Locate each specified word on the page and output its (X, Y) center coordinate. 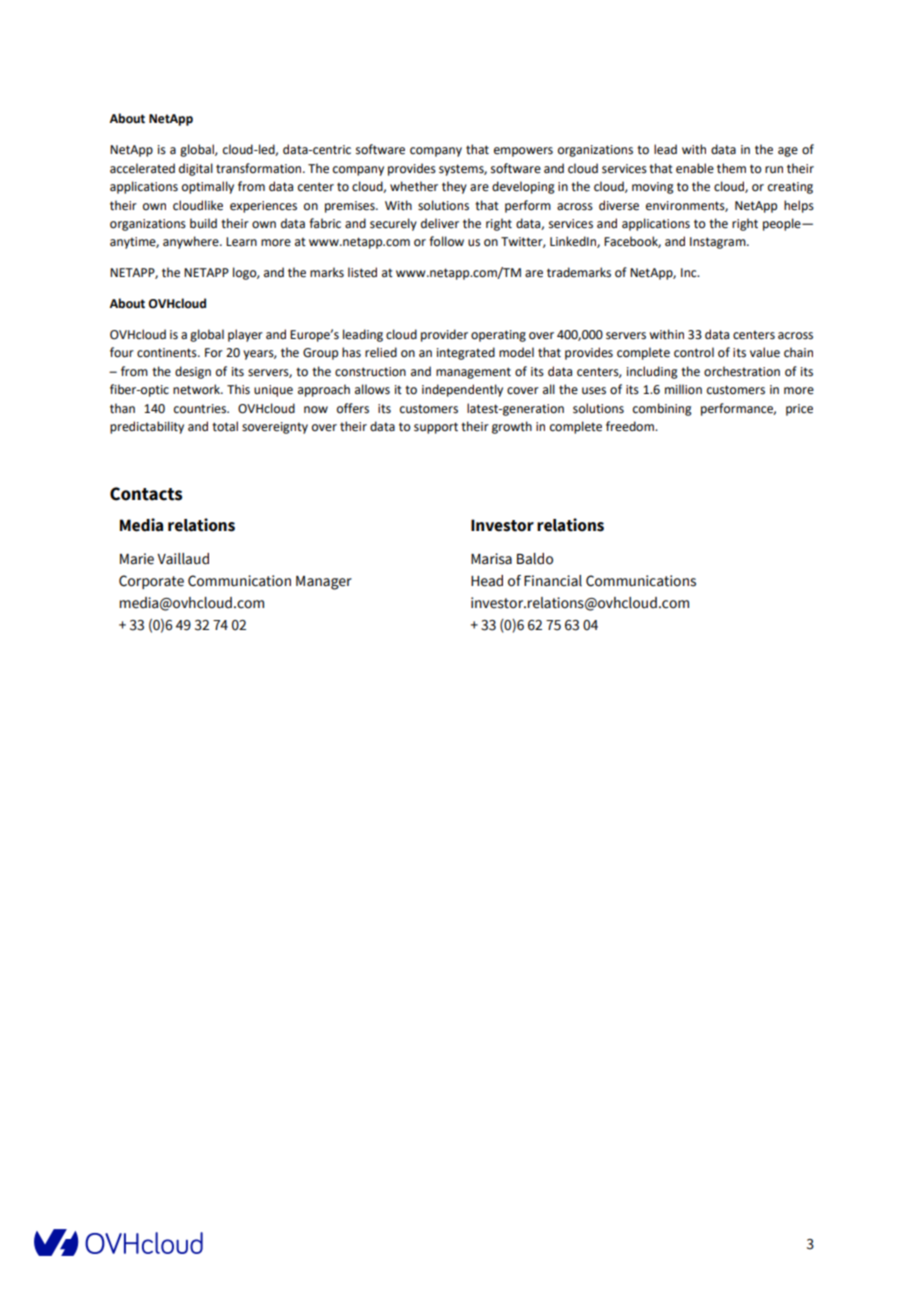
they (454, 187)
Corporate (151, 582)
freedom (631, 426)
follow (446, 241)
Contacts (146, 494)
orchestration (742, 371)
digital (196, 169)
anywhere (192, 242)
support (436, 428)
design (193, 372)
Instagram (719, 243)
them (731, 168)
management (473, 373)
